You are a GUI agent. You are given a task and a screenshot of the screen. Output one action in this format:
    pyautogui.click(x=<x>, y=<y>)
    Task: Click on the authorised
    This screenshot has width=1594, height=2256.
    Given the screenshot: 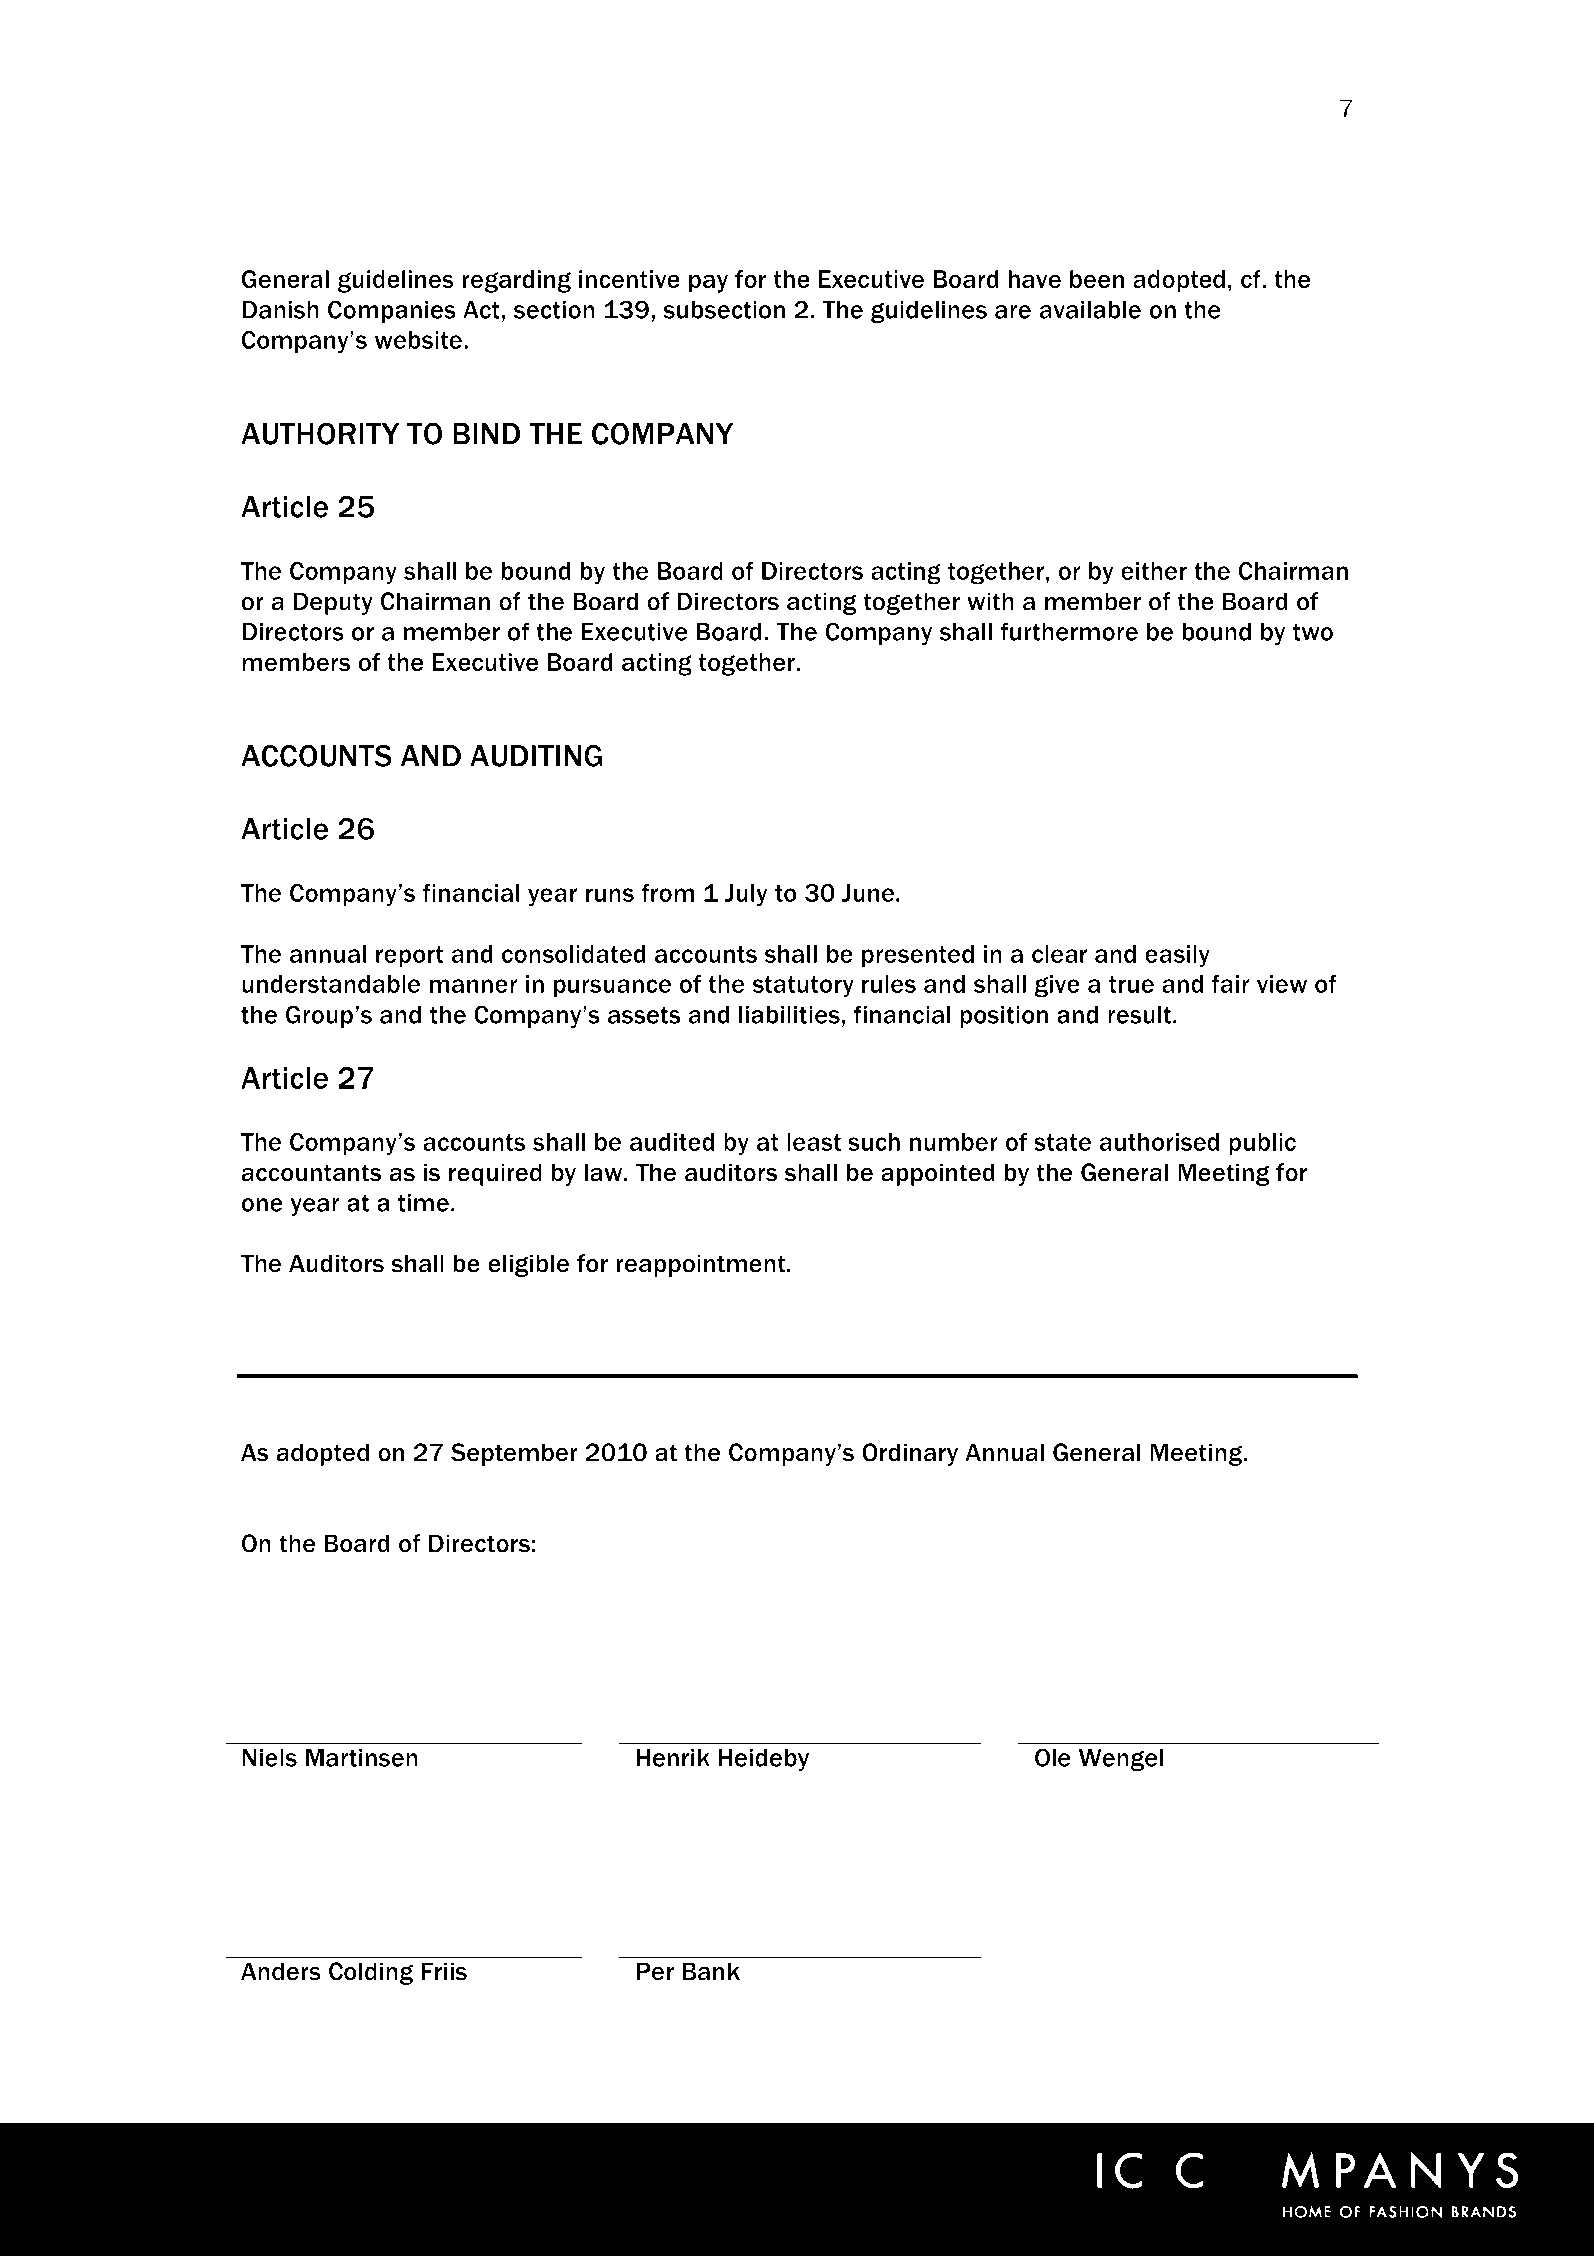 What is the action you would take?
    pyautogui.click(x=1159, y=1142)
